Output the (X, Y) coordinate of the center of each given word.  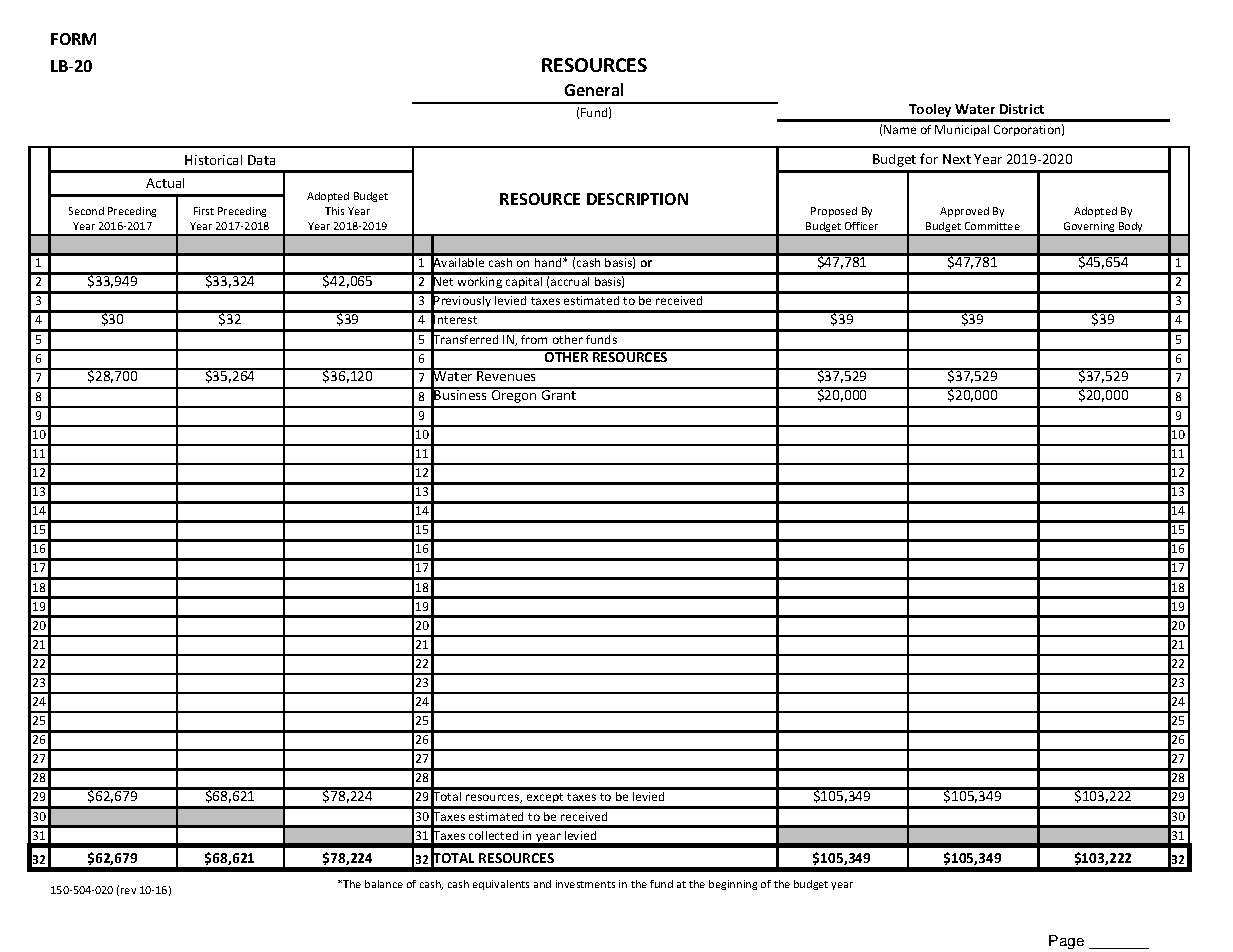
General (594, 89)
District (1022, 109)
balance (384, 884)
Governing (1089, 228)
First (204, 211)
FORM (73, 39)
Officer (861, 226)
